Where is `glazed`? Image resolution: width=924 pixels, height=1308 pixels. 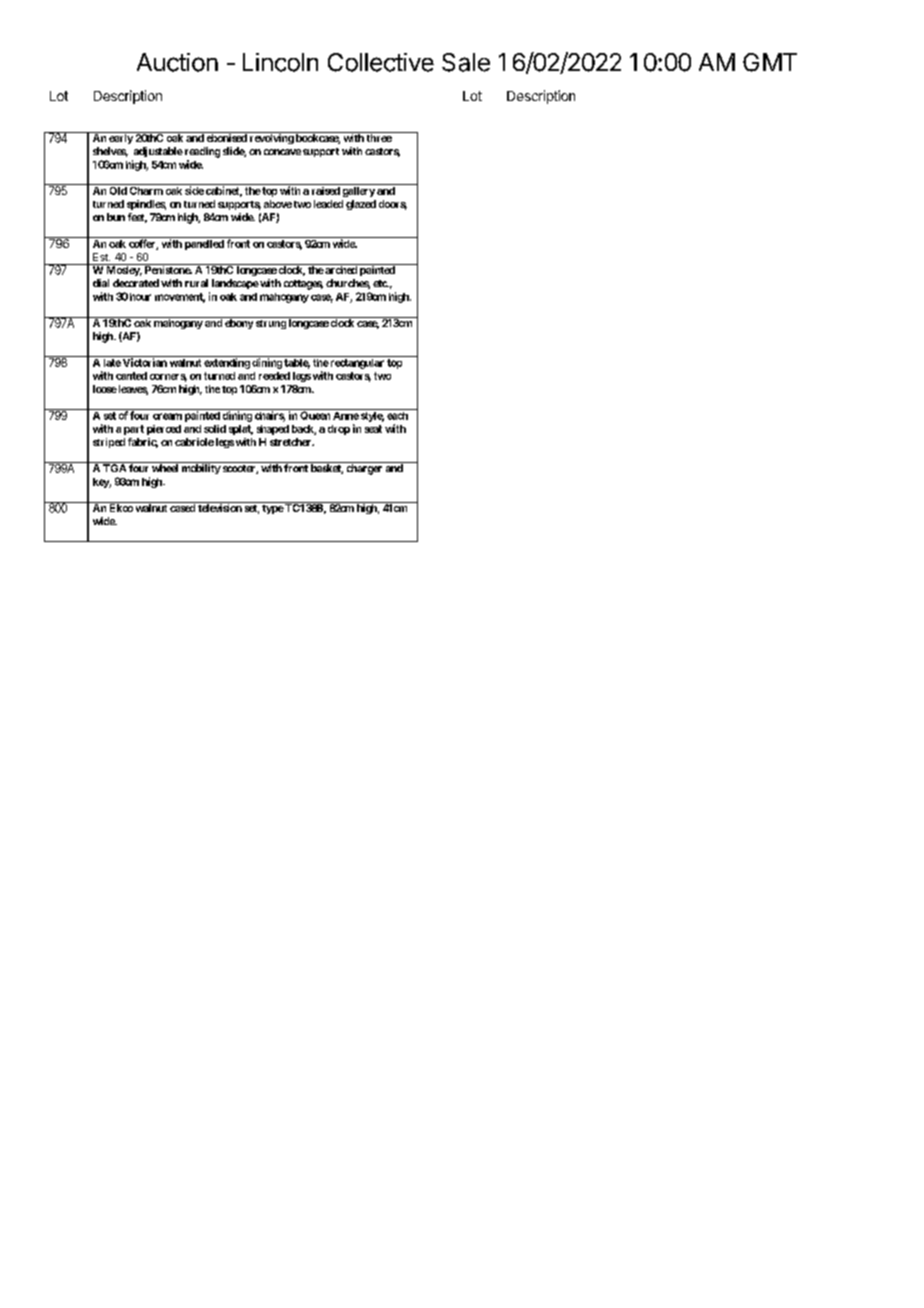 glazed is located at coordinates (361, 205).
